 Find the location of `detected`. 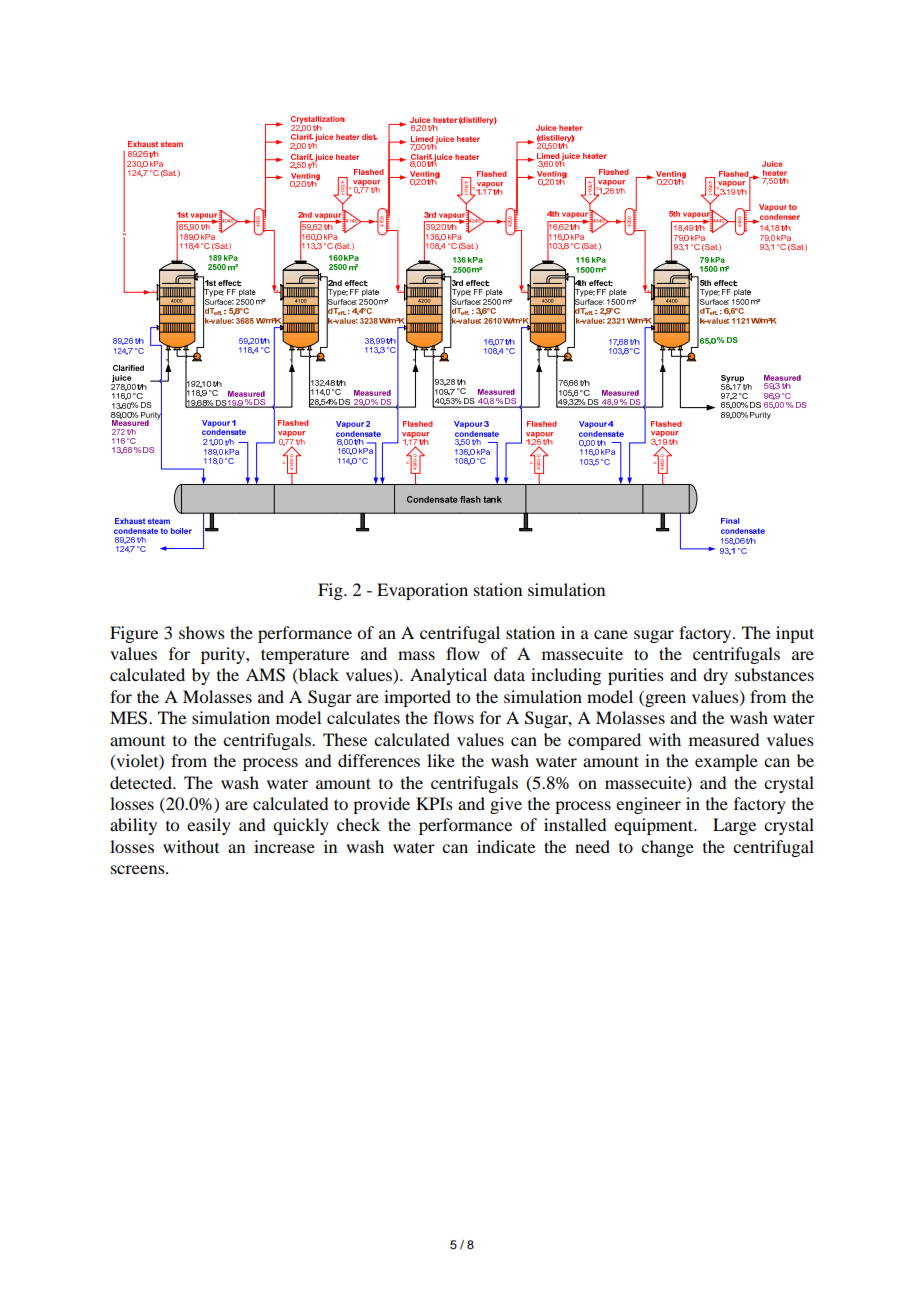

detected is located at coordinates (142, 782).
